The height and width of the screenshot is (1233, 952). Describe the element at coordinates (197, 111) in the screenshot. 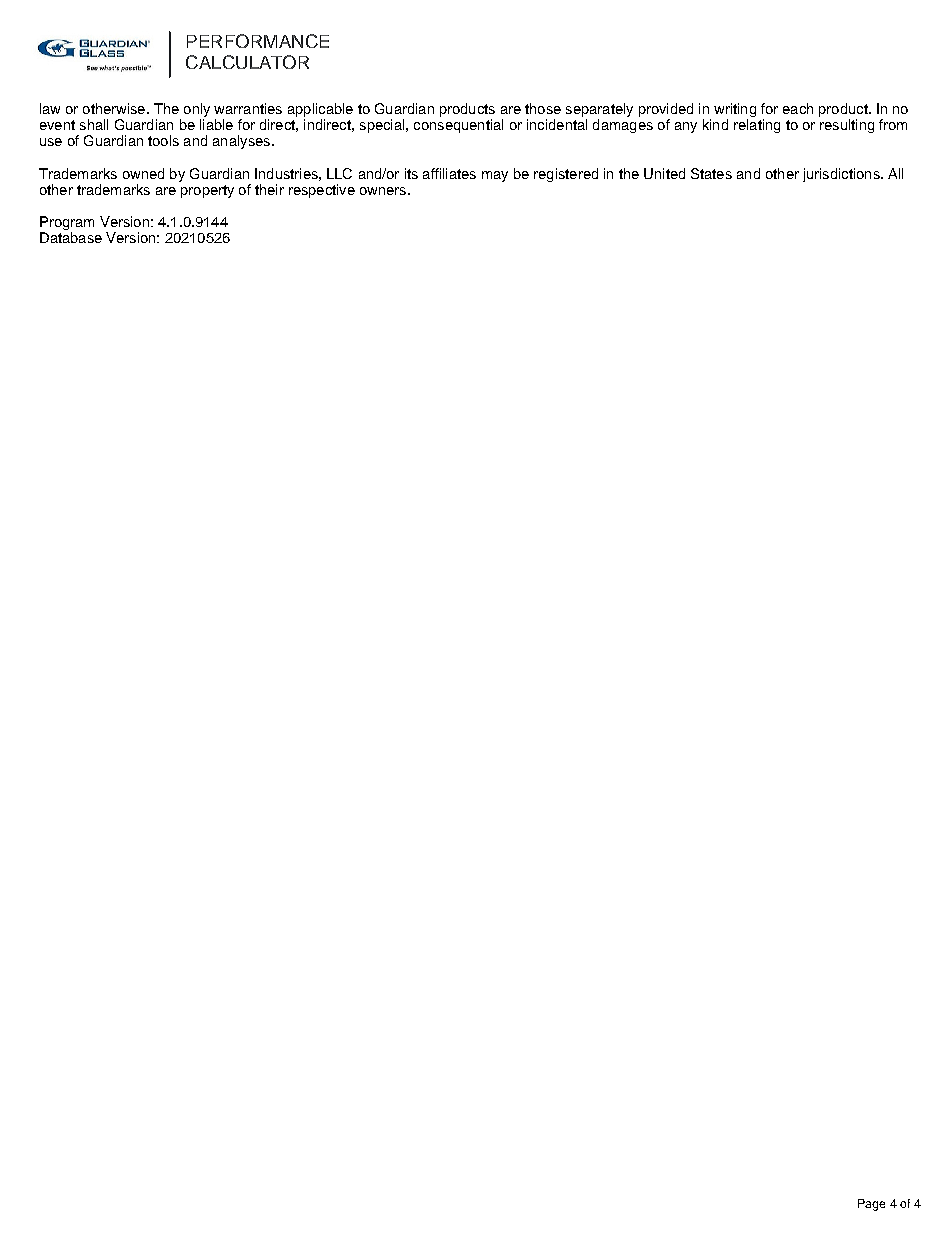

I see `only` at that location.
